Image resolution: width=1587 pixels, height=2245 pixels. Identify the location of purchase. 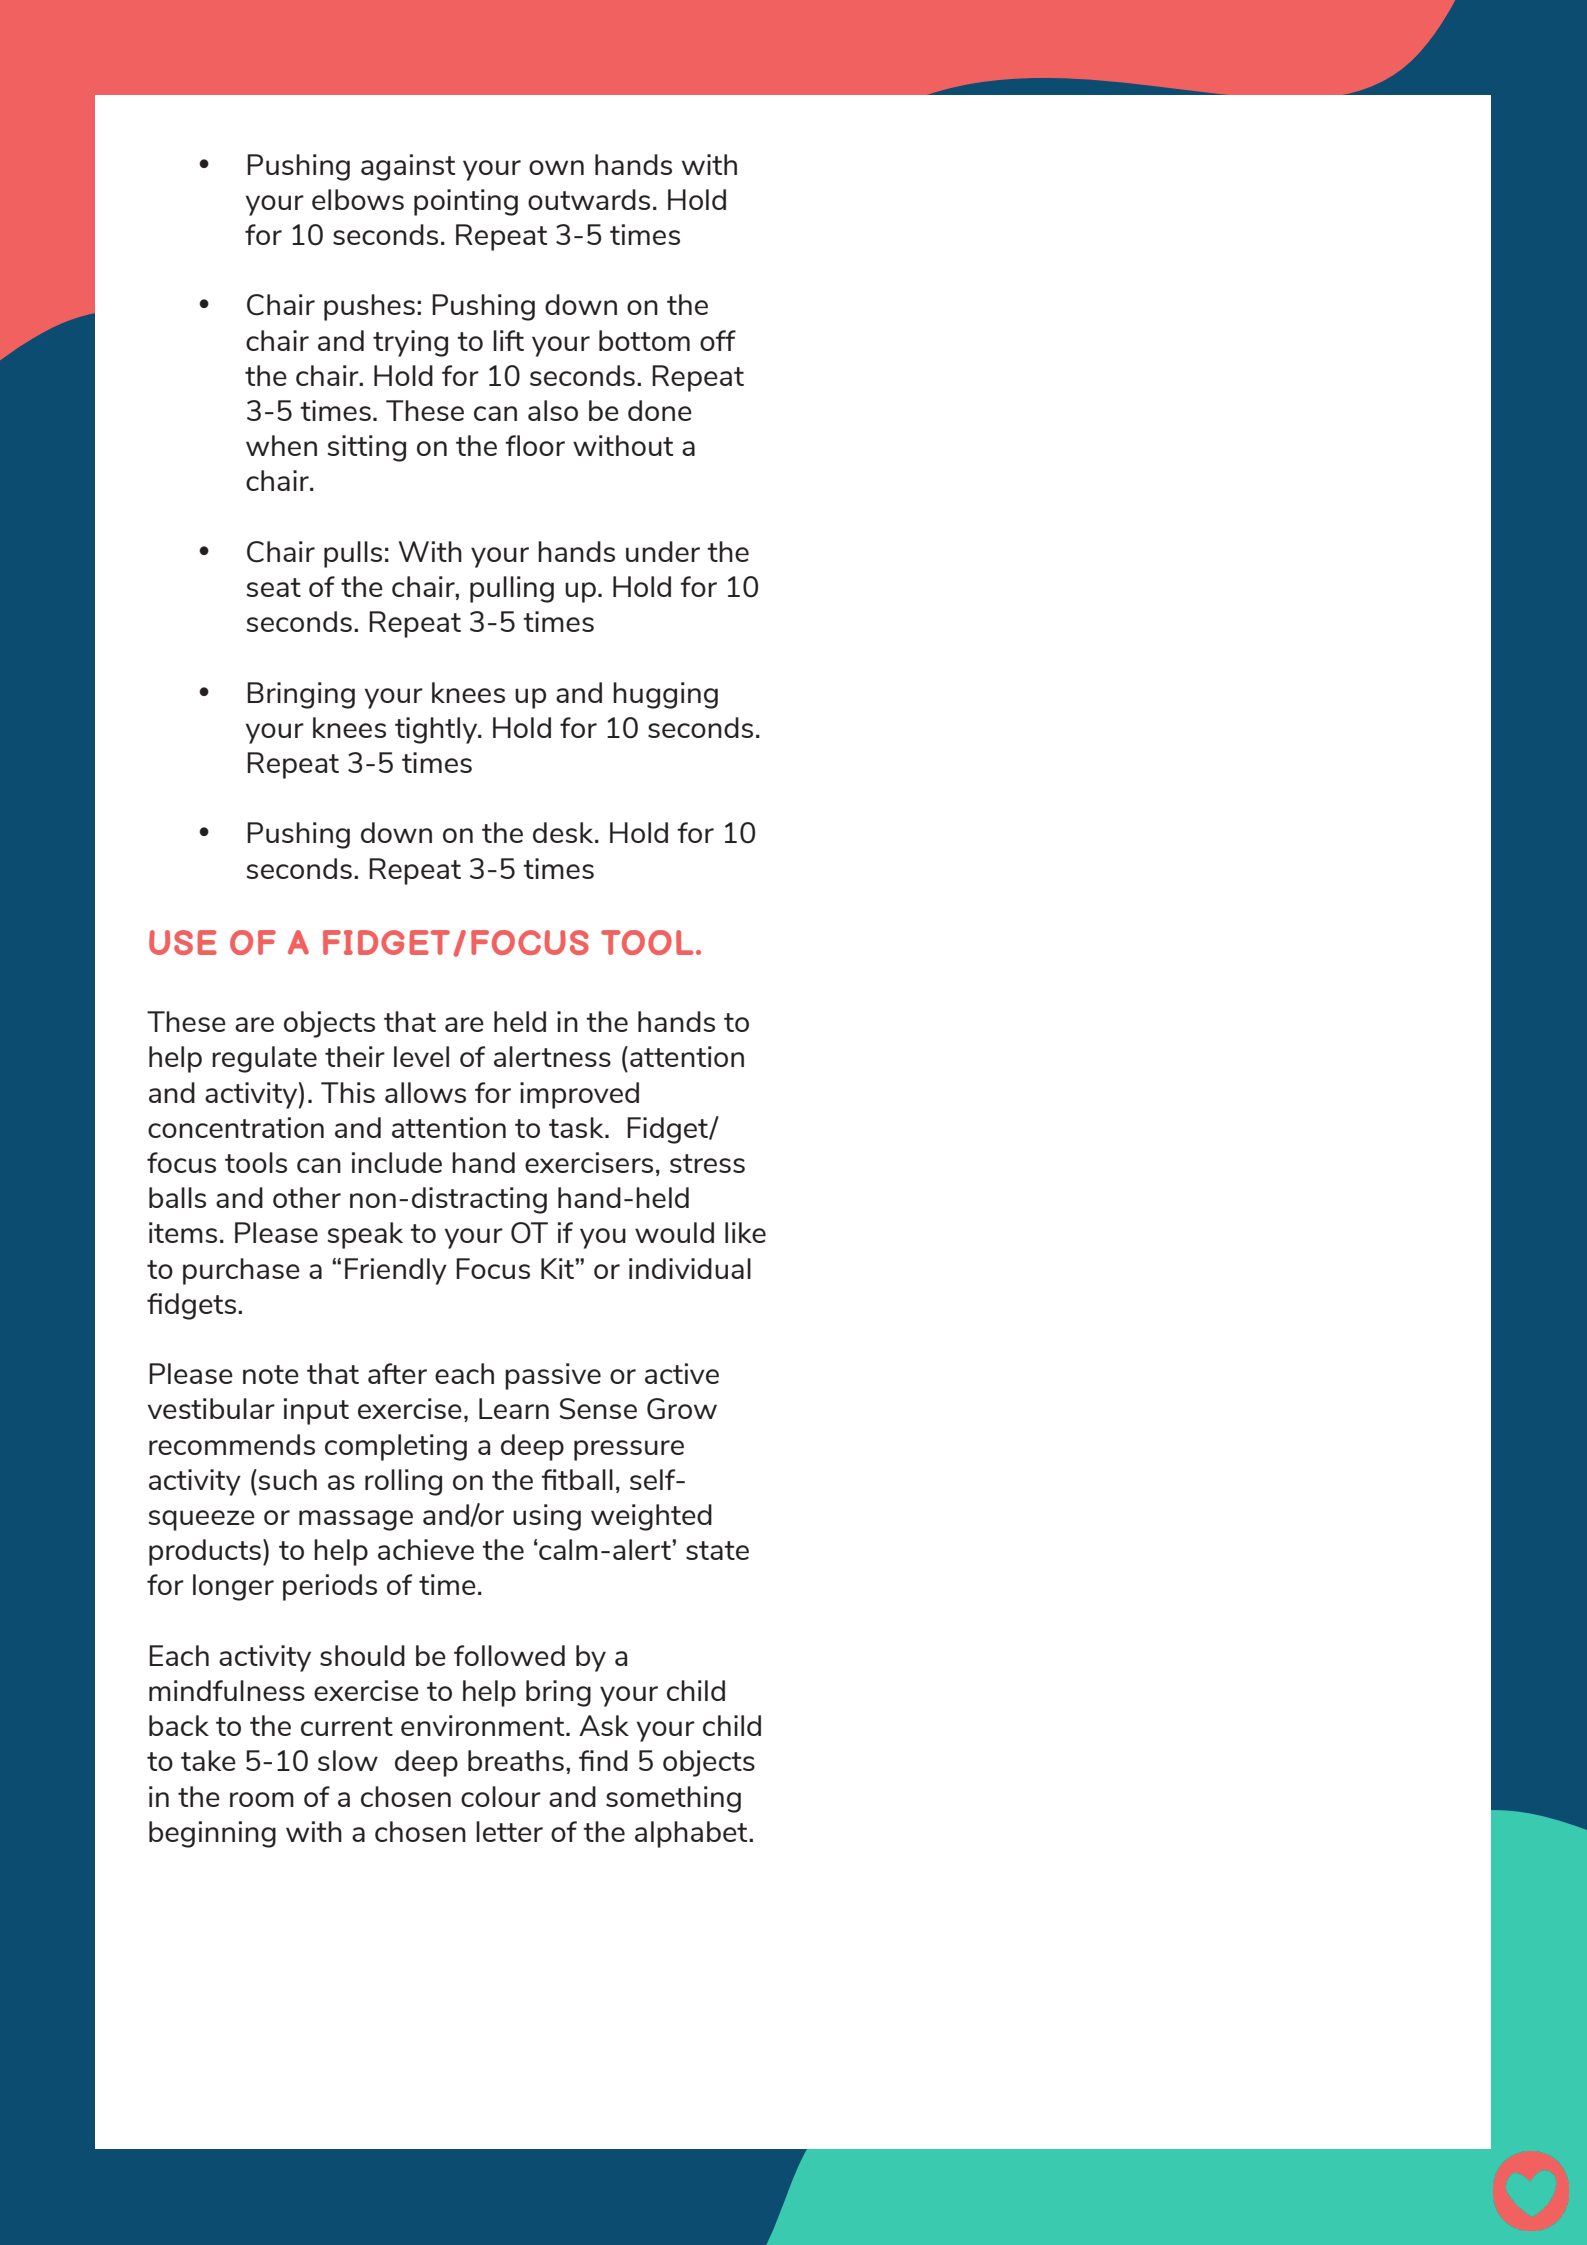
(241, 1271).
